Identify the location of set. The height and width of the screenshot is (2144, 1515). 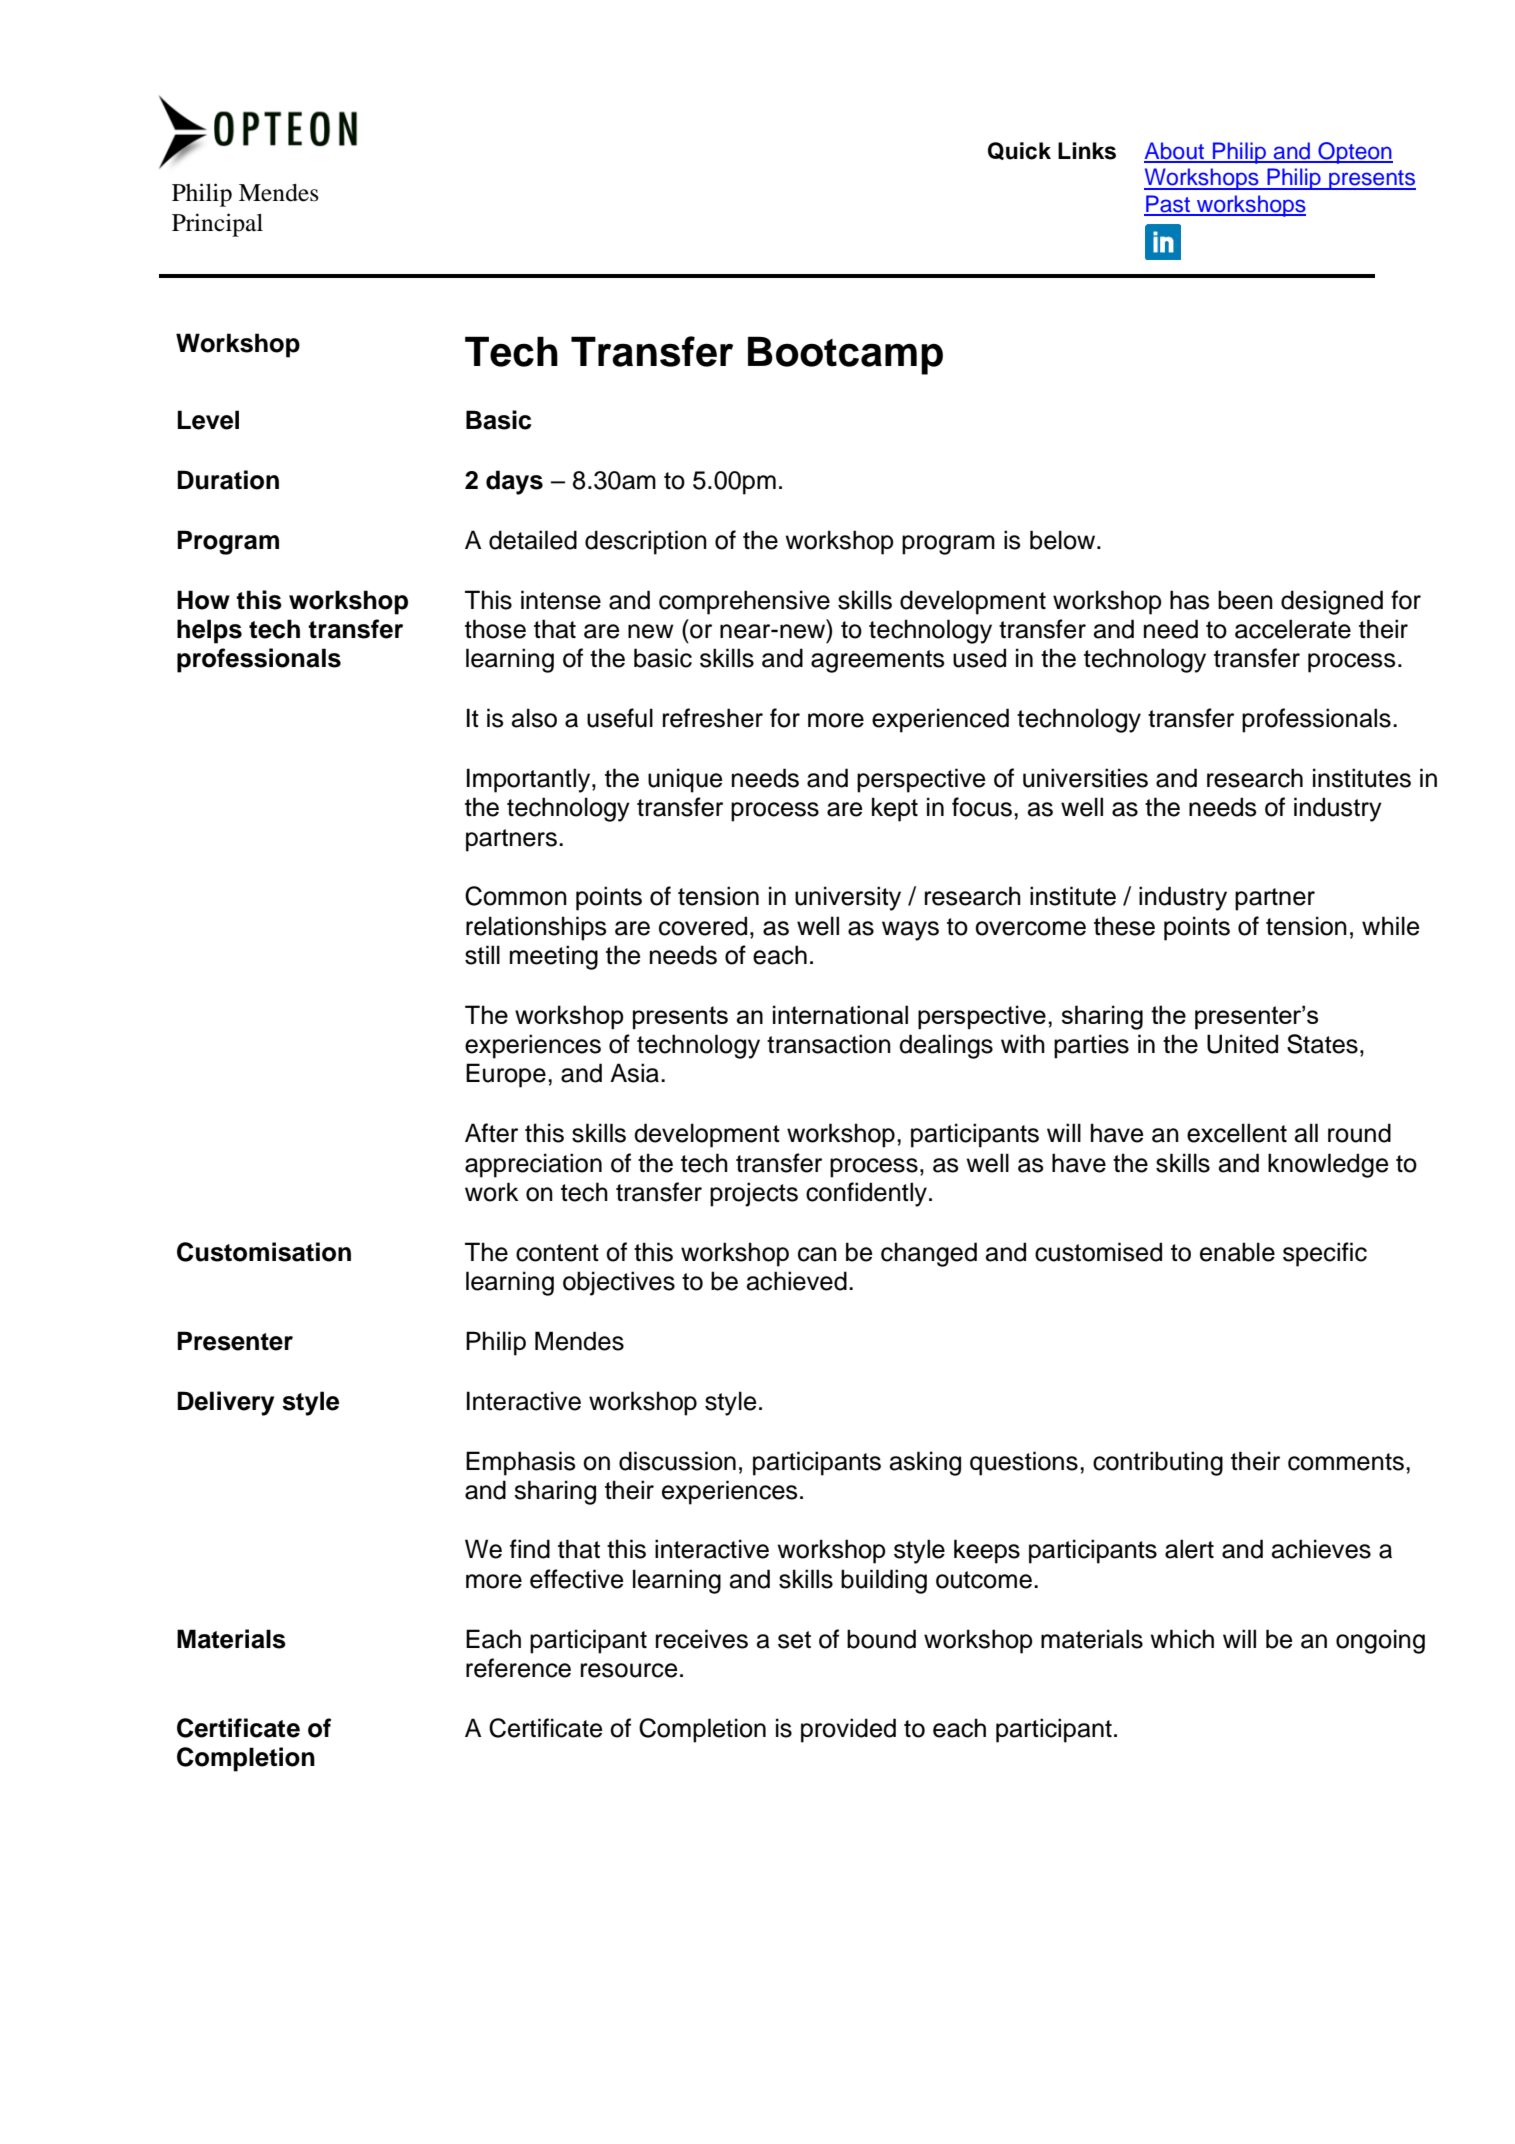
(794, 1640).
